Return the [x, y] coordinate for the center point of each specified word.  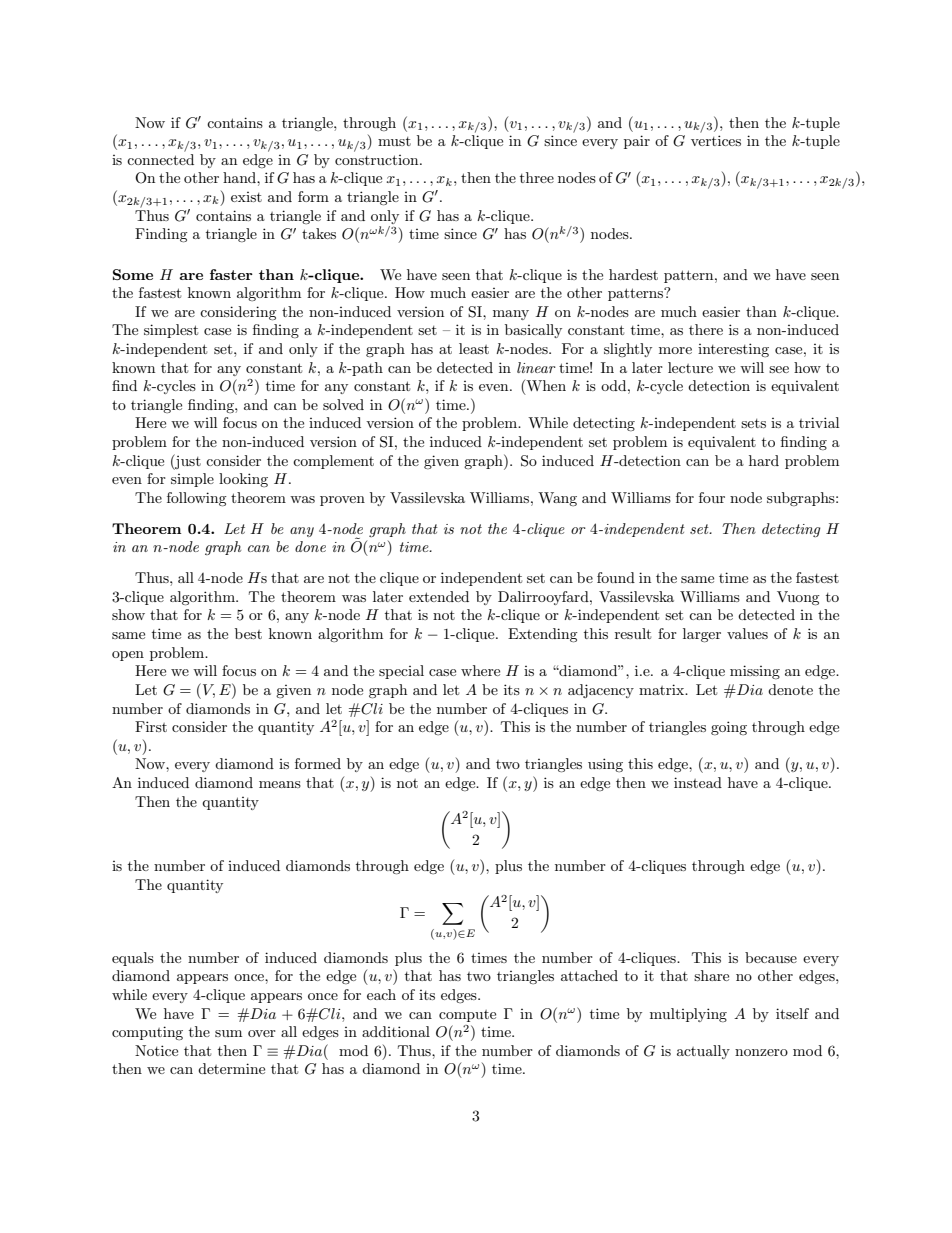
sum [228, 1033]
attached [589, 975]
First [151, 726]
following [197, 499]
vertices [716, 140]
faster [231, 274]
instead [698, 782]
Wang [557, 499]
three [537, 177]
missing [755, 672]
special [401, 672]
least [474, 348]
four [712, 497]
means [280, 784]
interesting [733, 350]
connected [160, 159]
